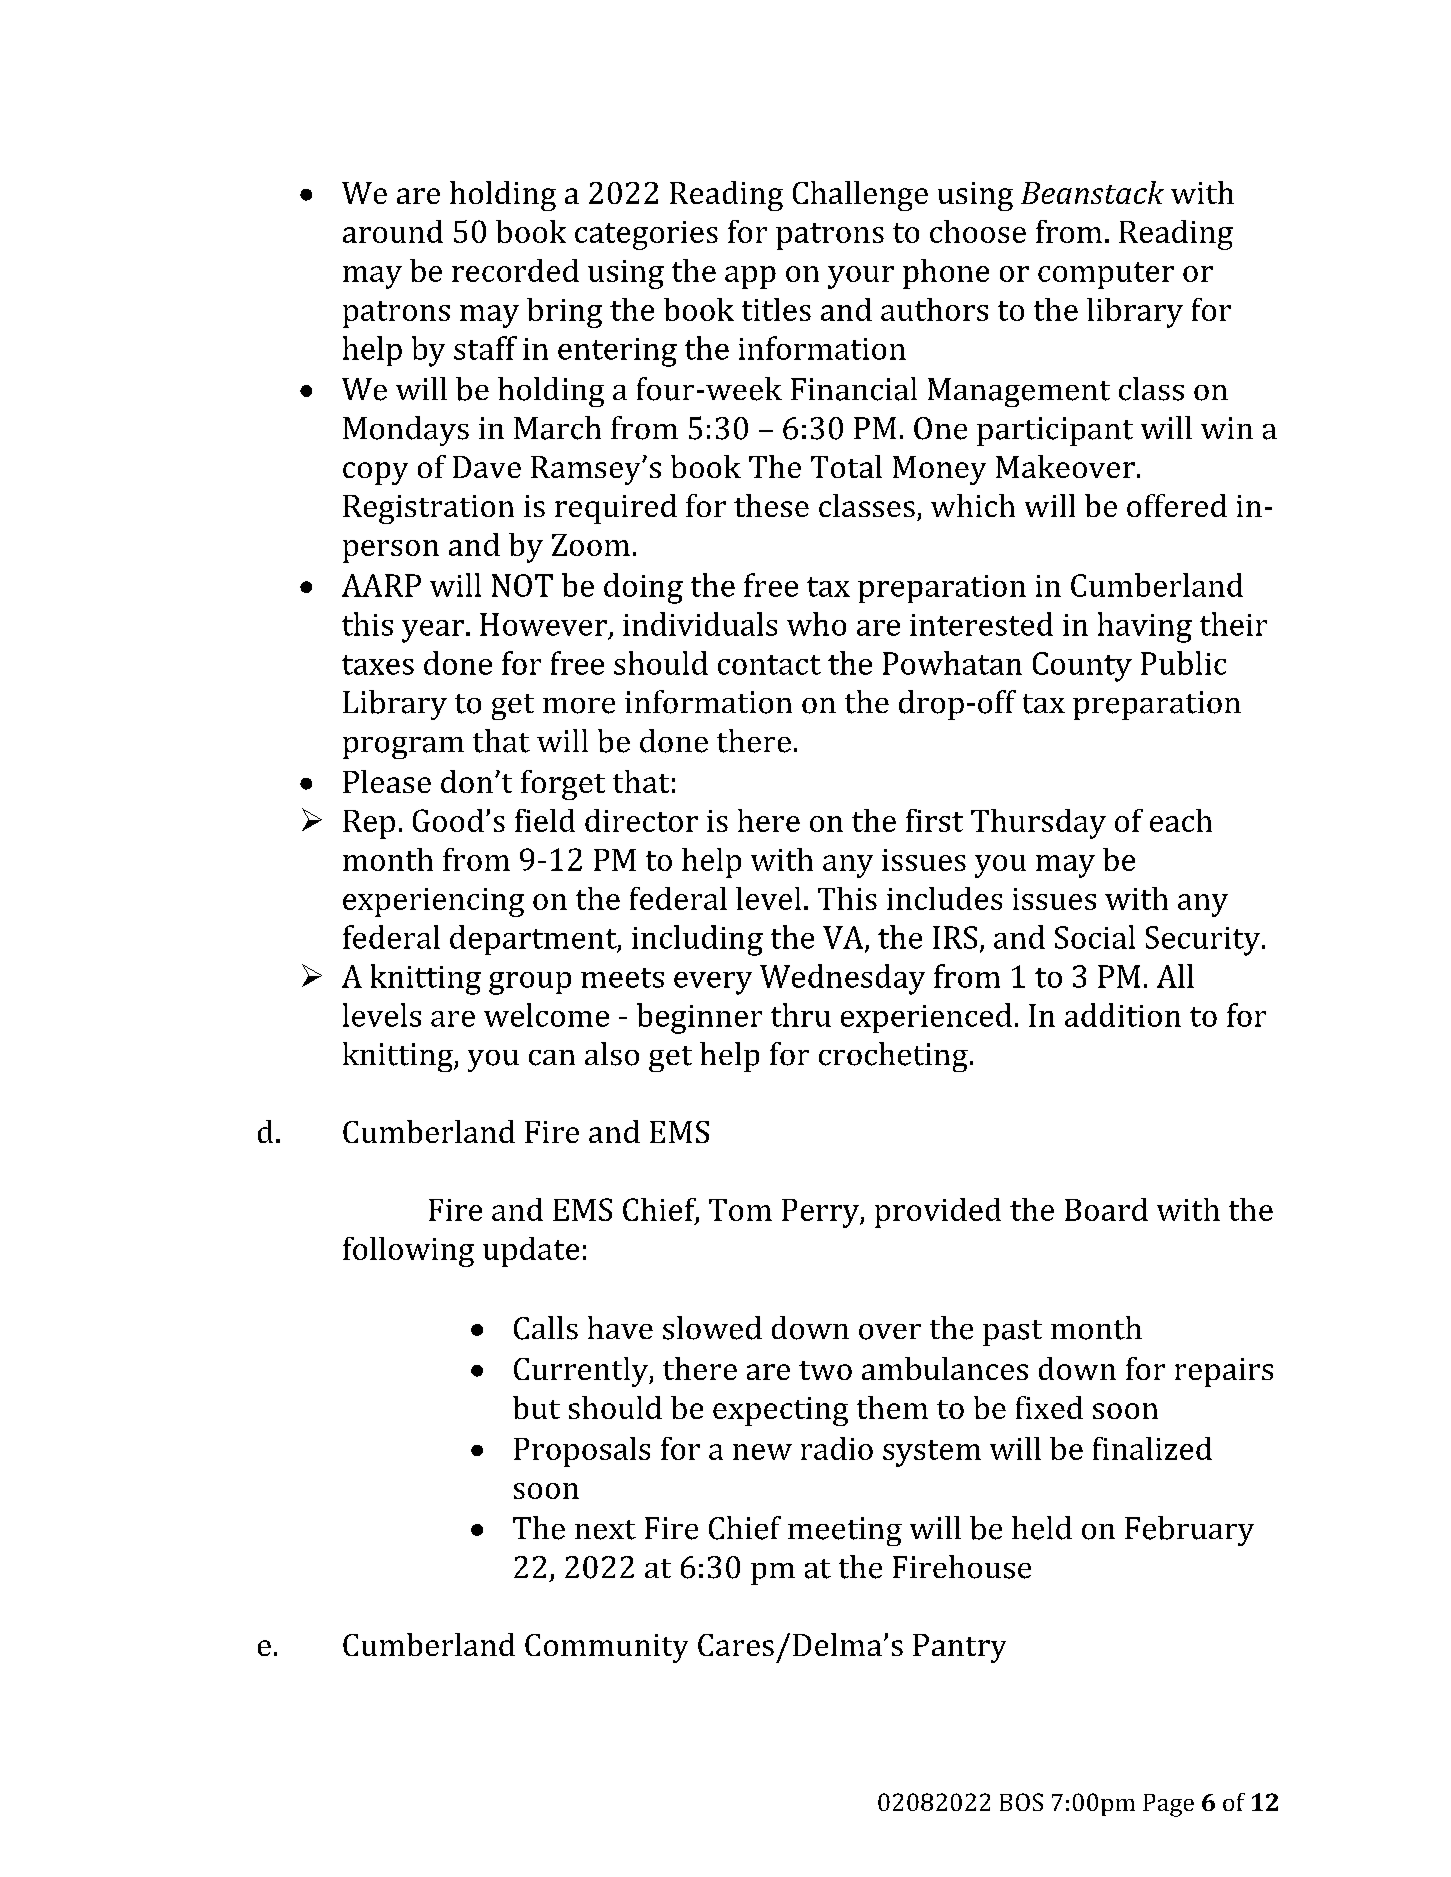  I want to click on recorded, so click(515, 270).
